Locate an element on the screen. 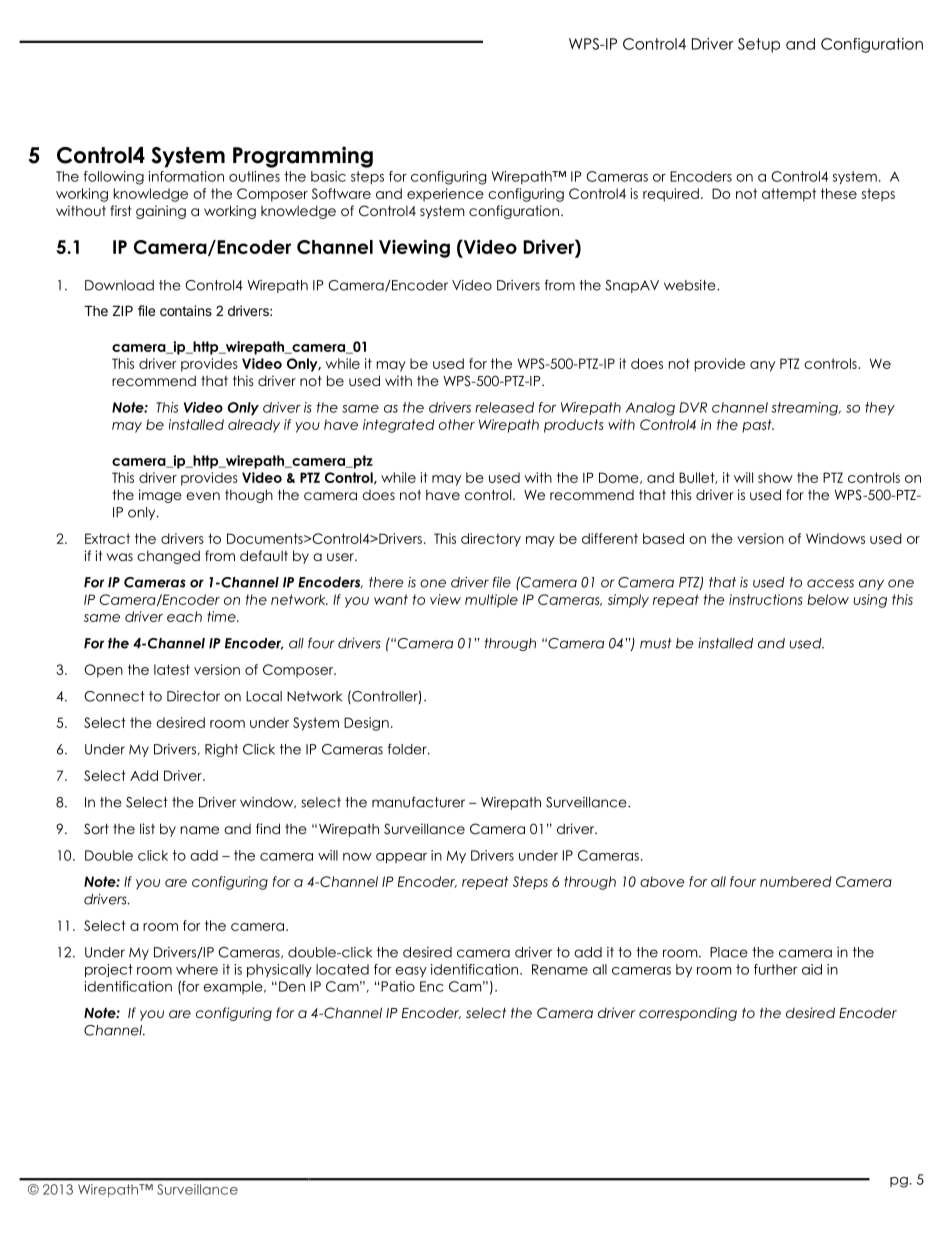  experience is located at coordinates (445, 195).
